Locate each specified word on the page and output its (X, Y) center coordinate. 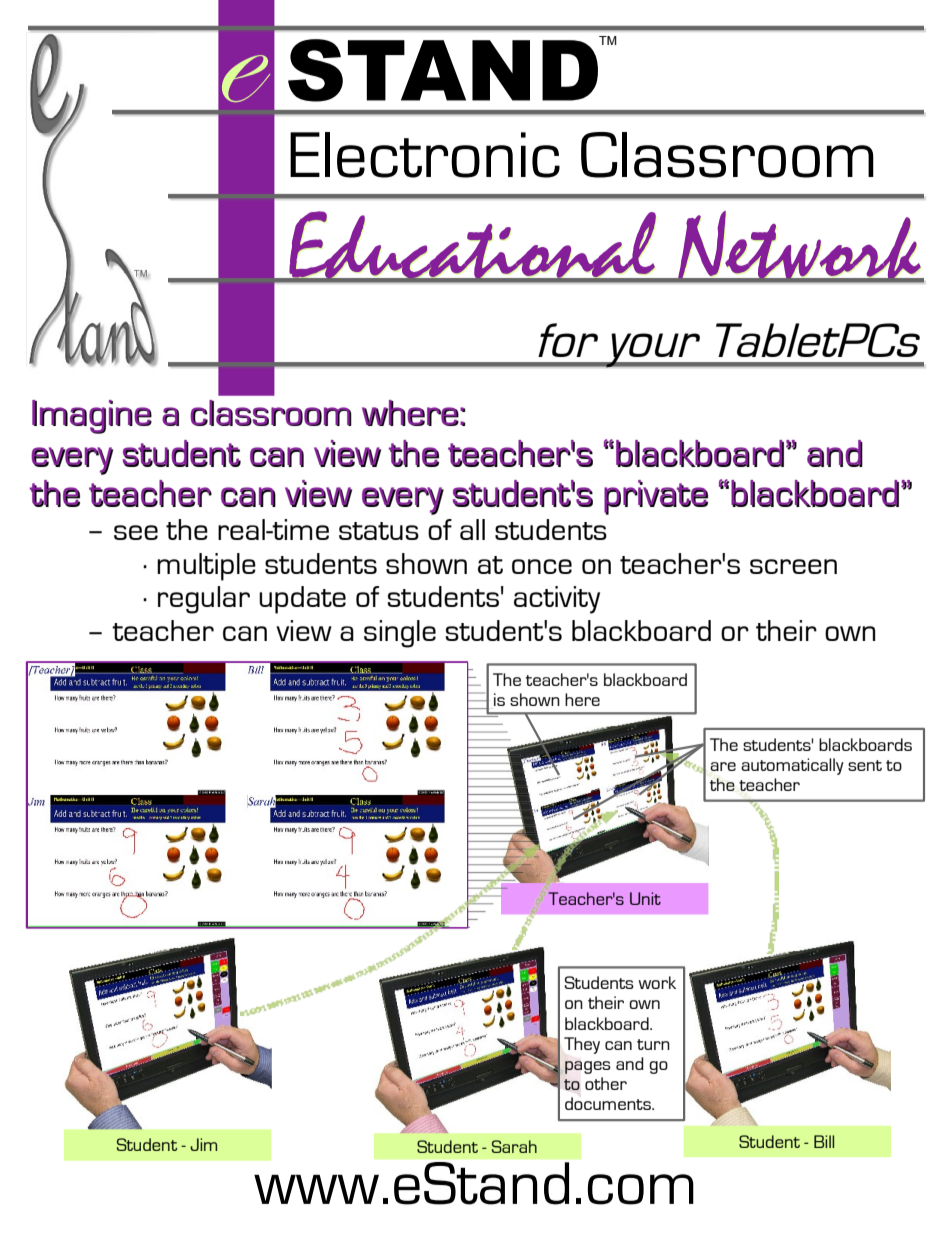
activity (557, 600)
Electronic (425, 155)
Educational (473, 246)
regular (204, 600)
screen (793, 566)
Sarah (514, 1146)
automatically (792, 766)
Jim (203, 1144)
